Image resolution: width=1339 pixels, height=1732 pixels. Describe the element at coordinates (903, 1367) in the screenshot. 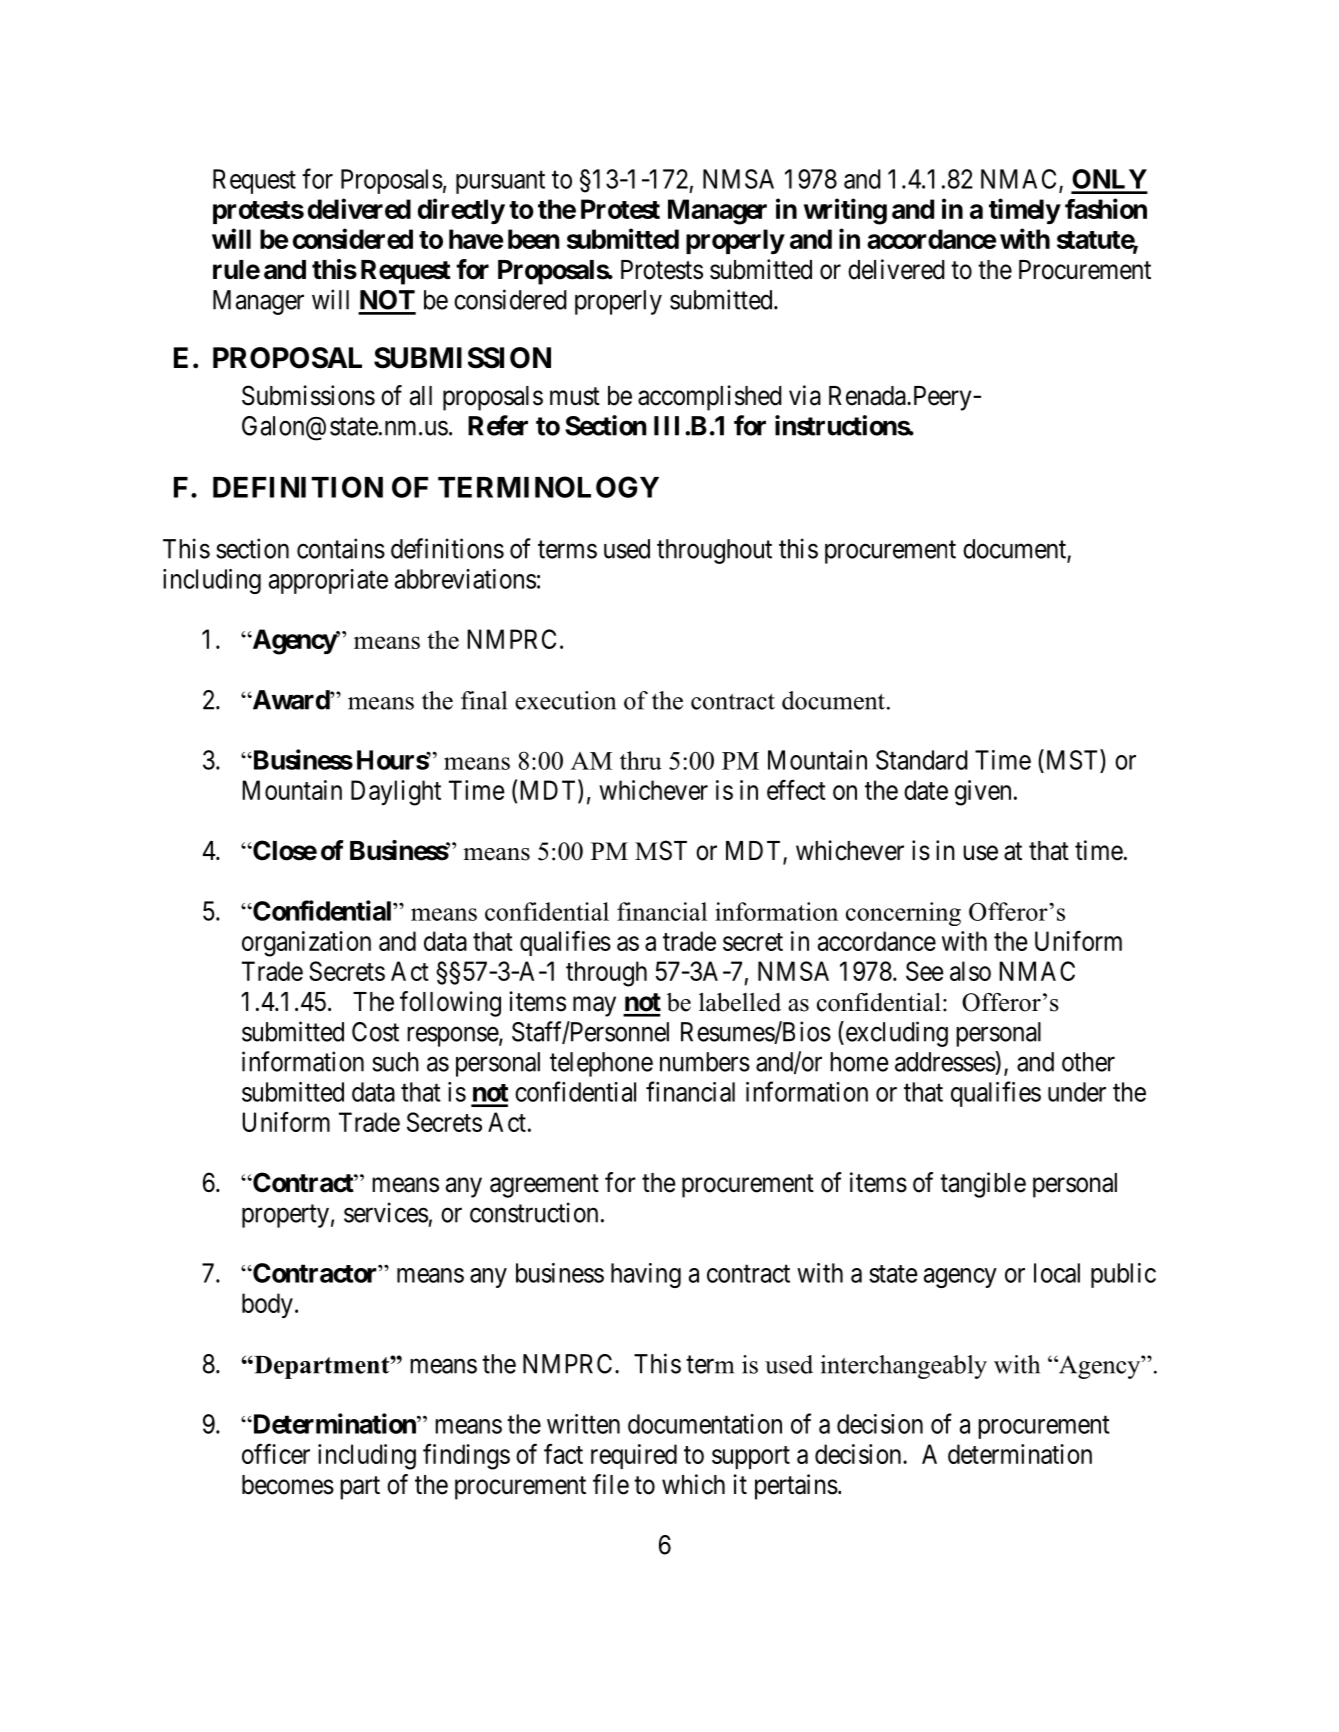

I see `interchangeably` at that location.
